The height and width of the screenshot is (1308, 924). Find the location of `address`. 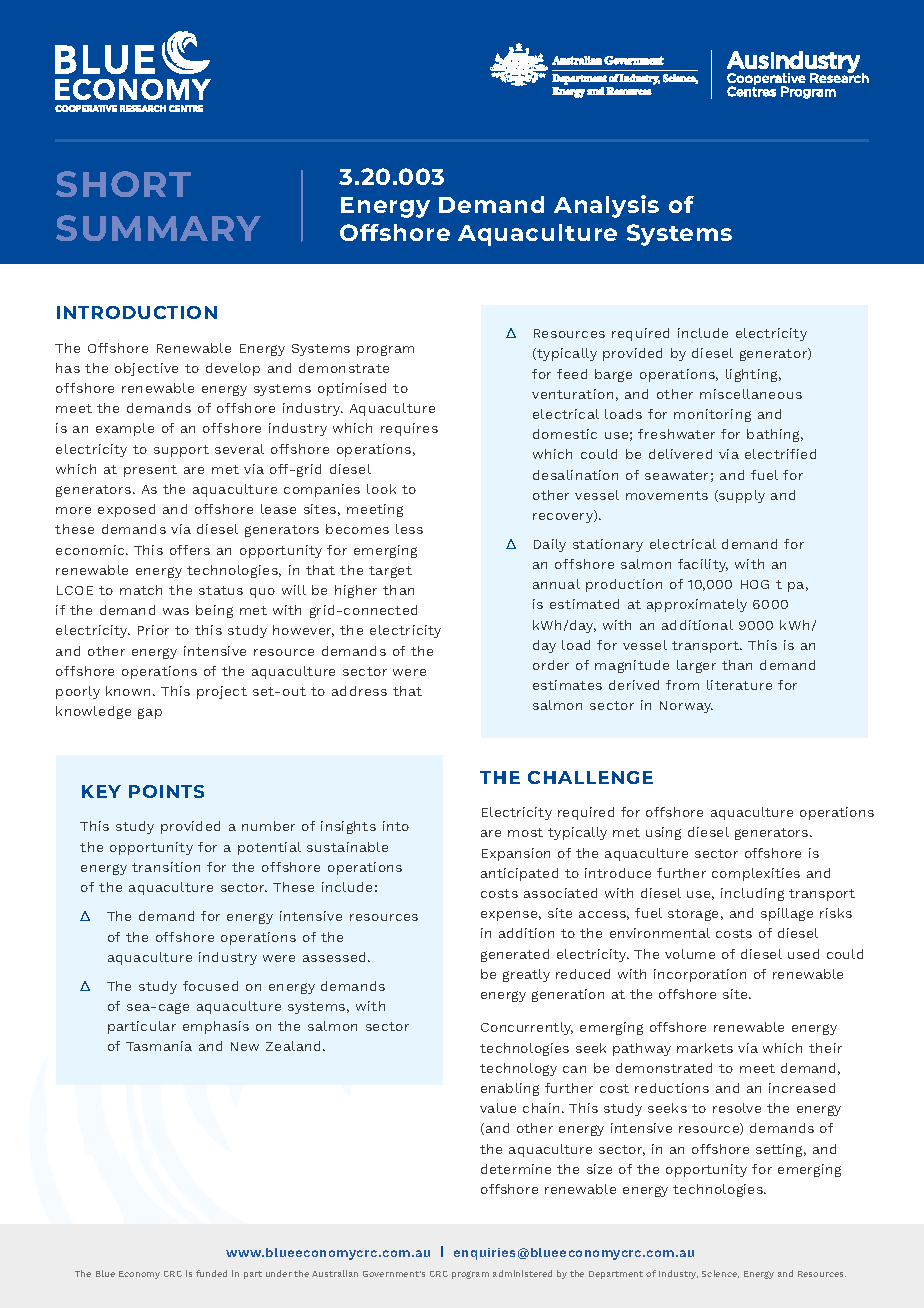

address is located at coordinates (359, 691).
